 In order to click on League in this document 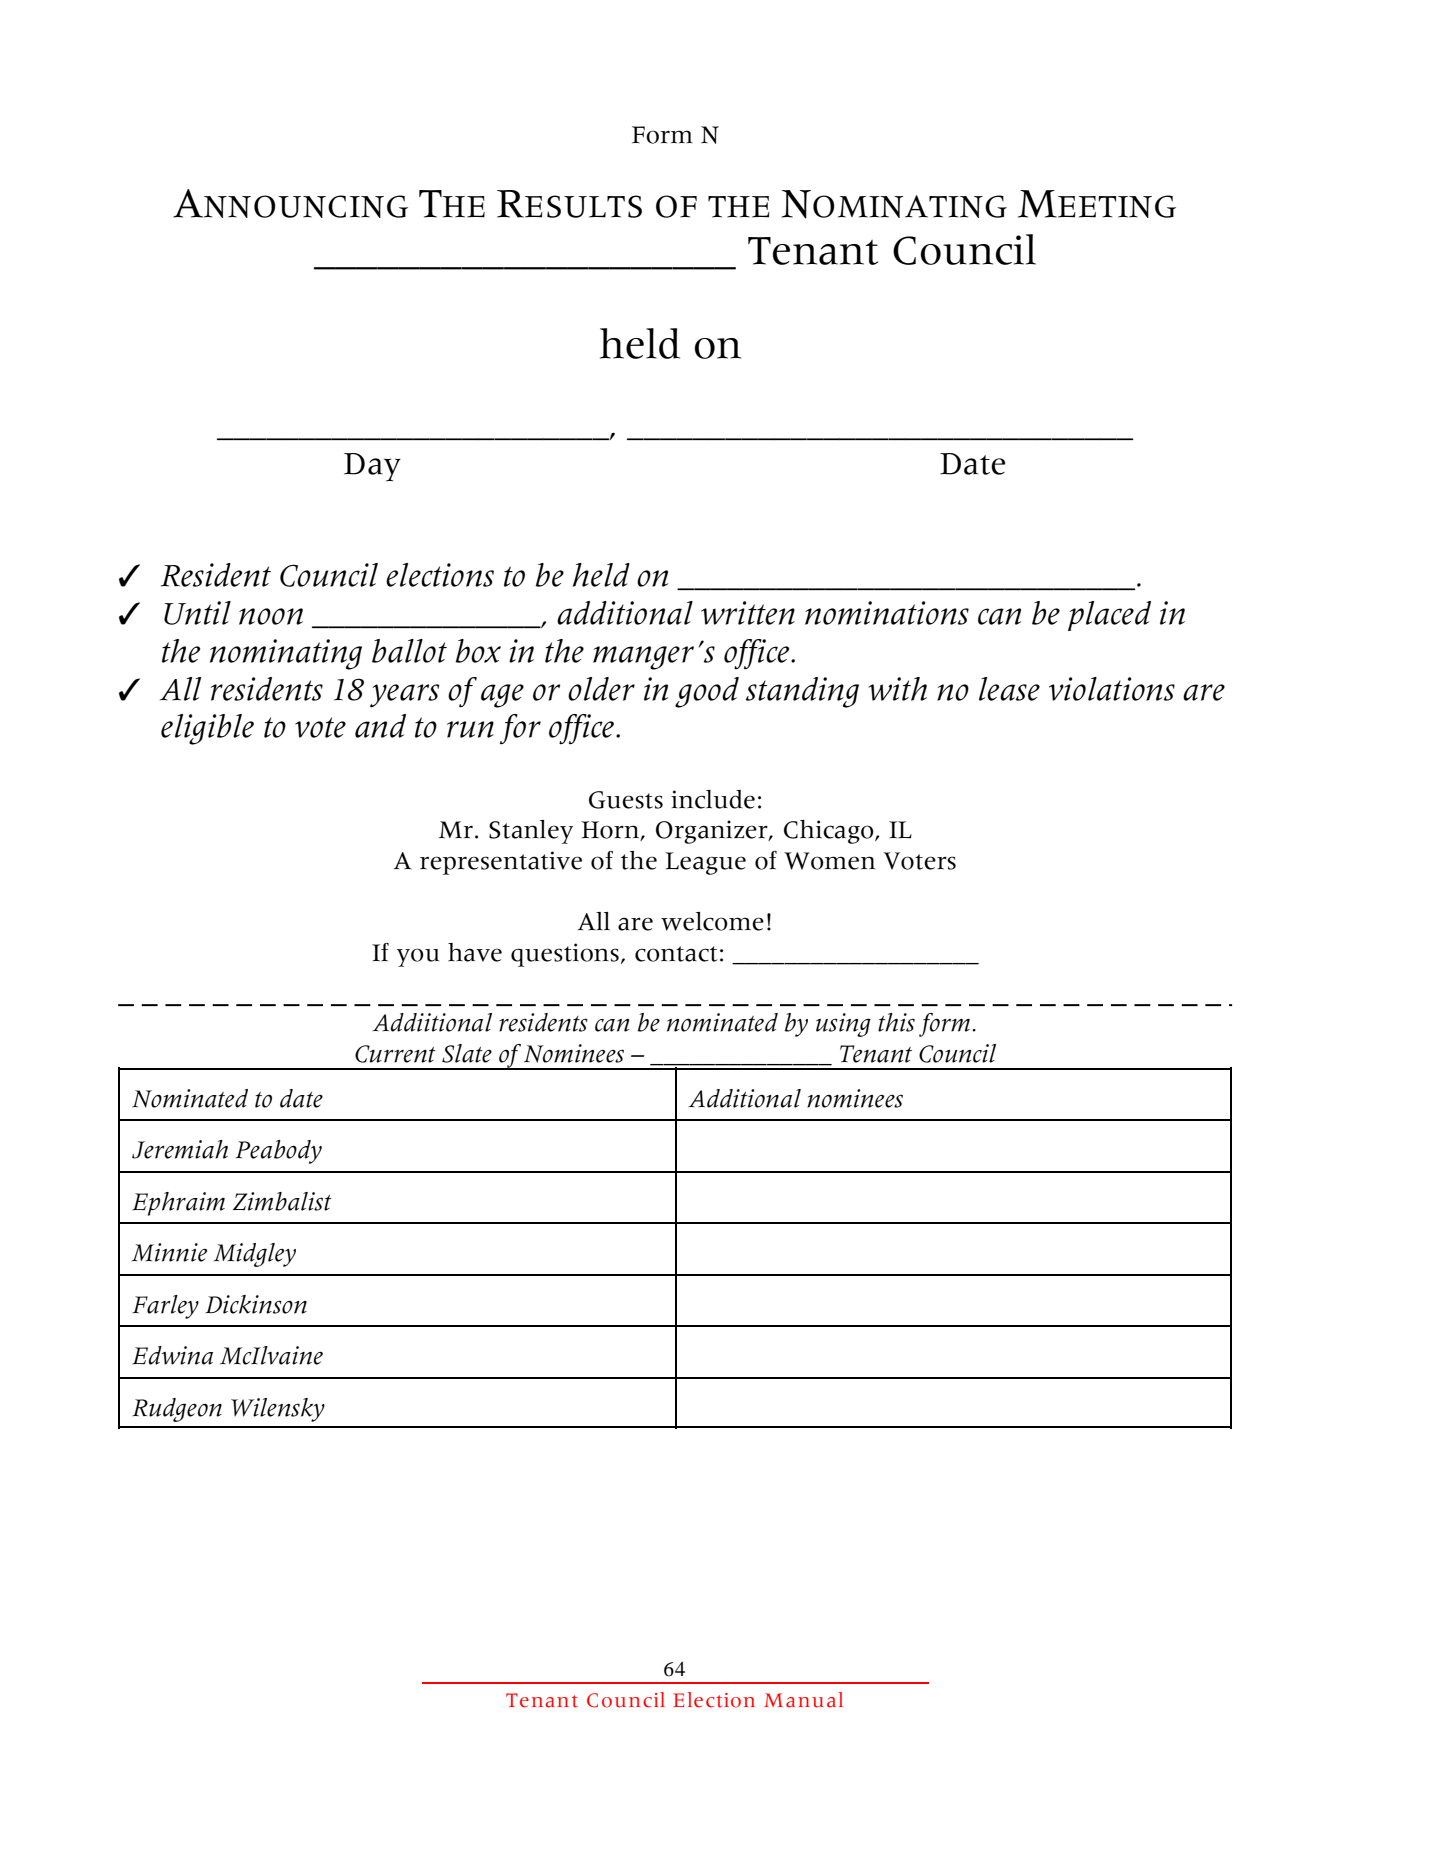, I will do `click(705, 863)`.
